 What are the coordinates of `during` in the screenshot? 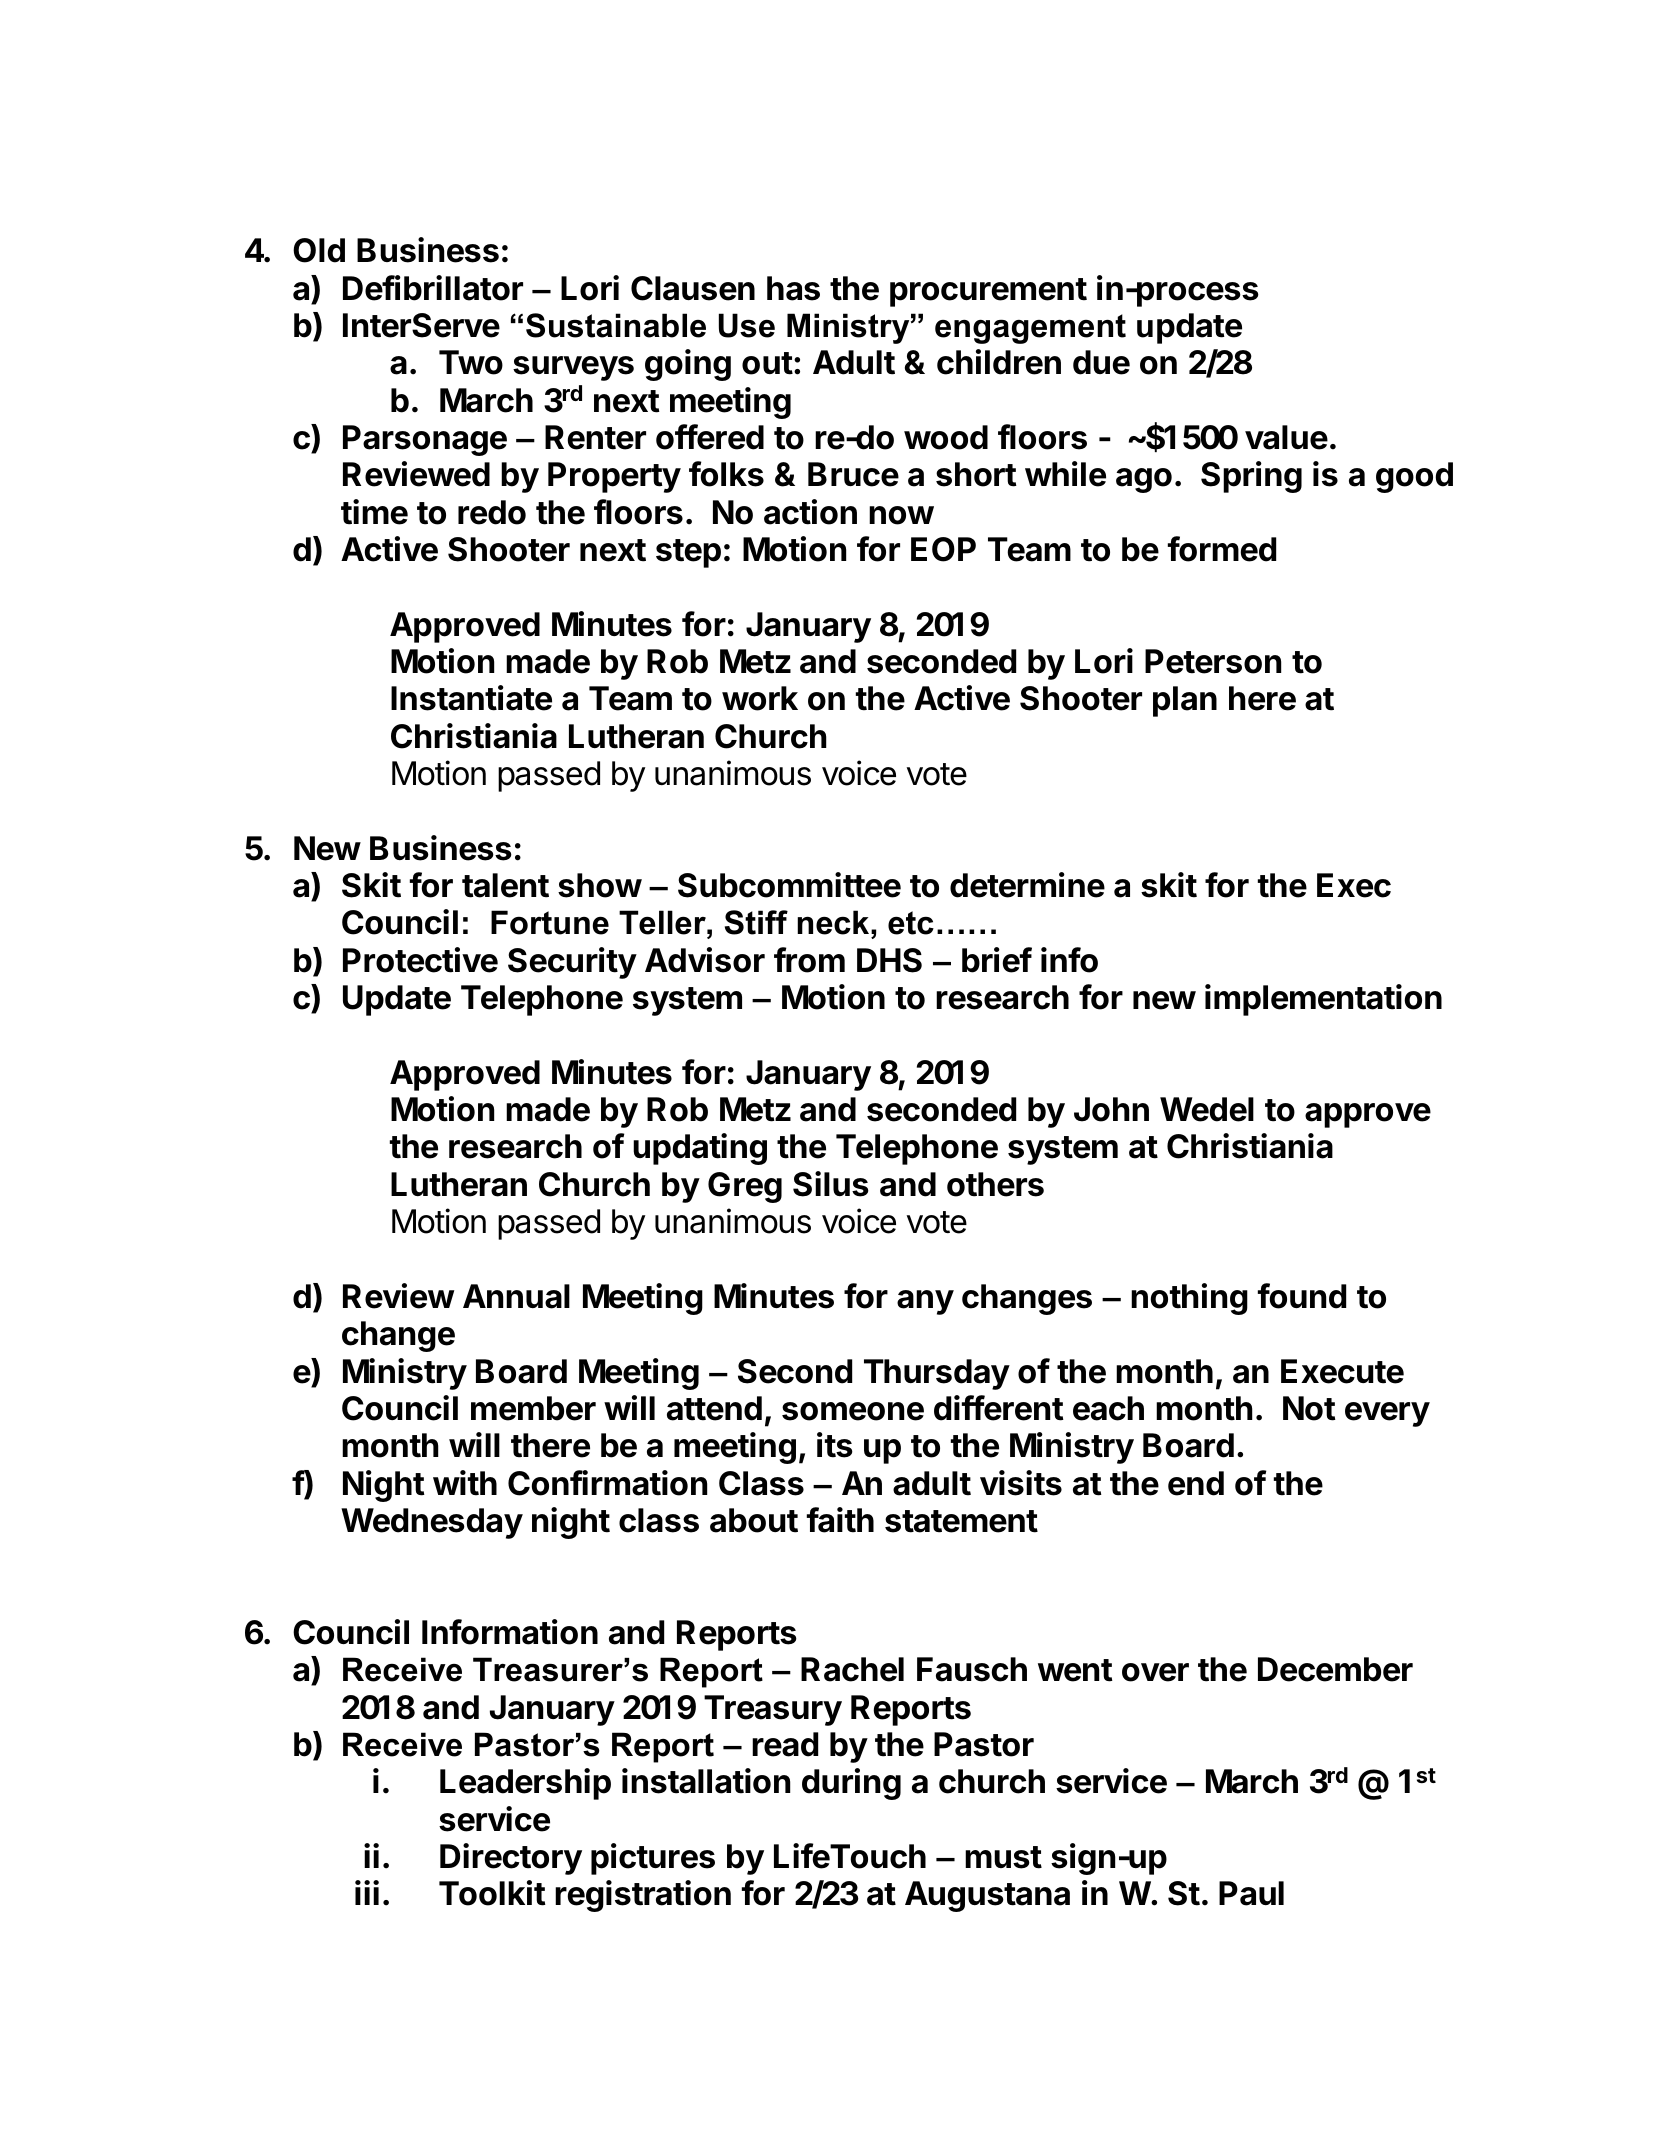 It's located at (851, 1784).
